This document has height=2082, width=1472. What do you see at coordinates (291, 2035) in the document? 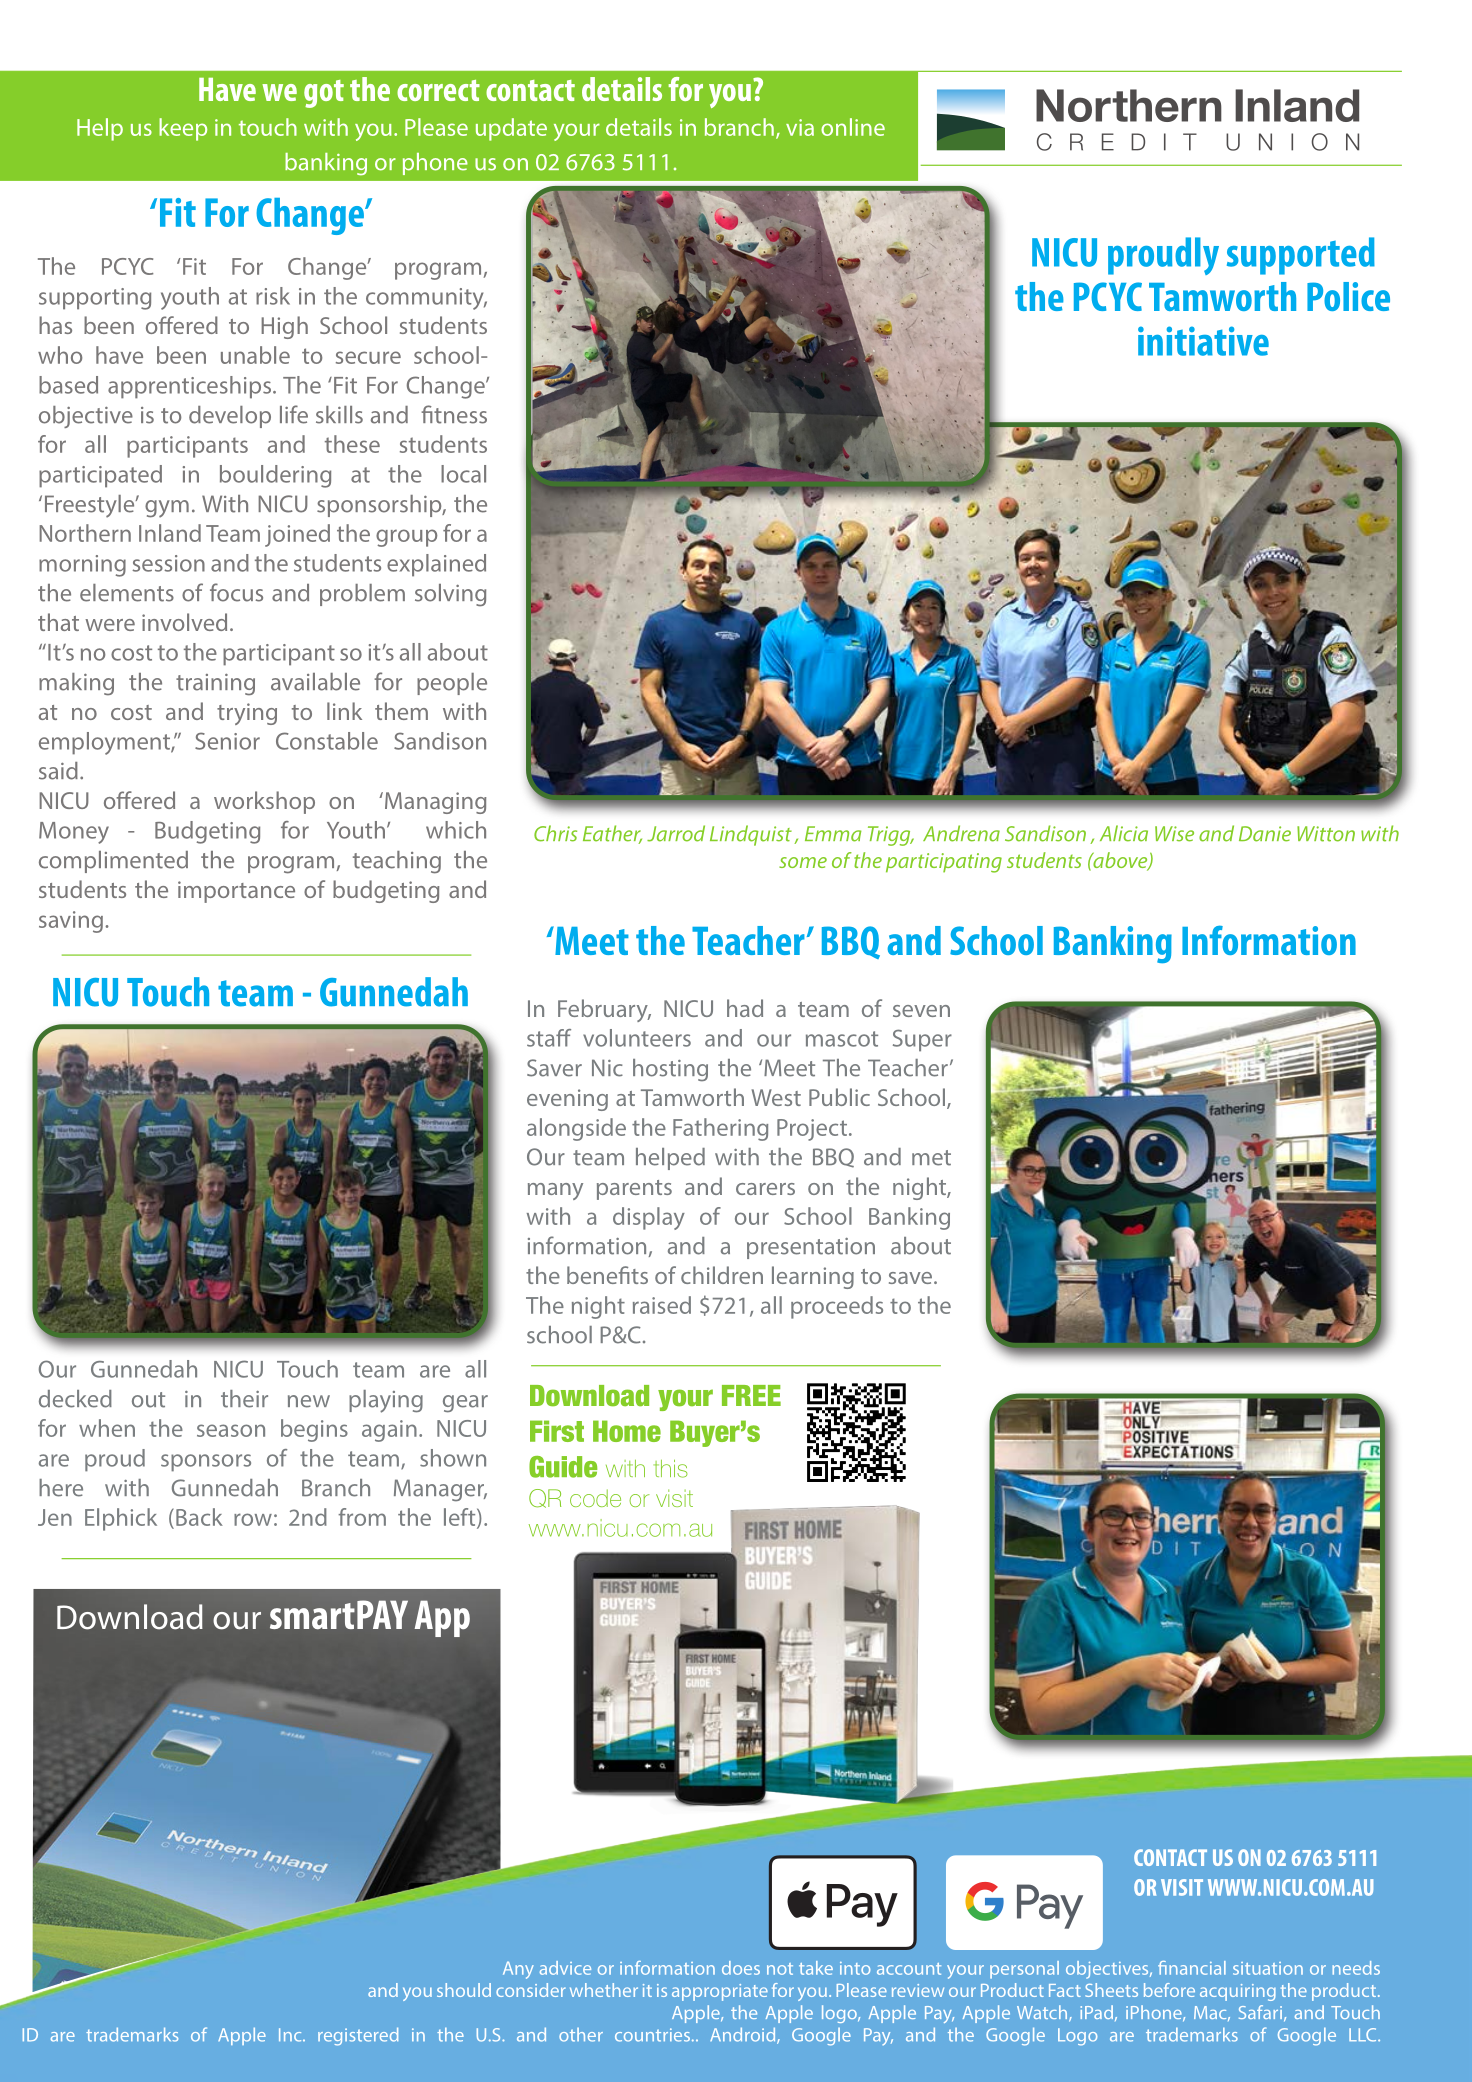
I see `Inc` at bounding box center [291, 2035].
